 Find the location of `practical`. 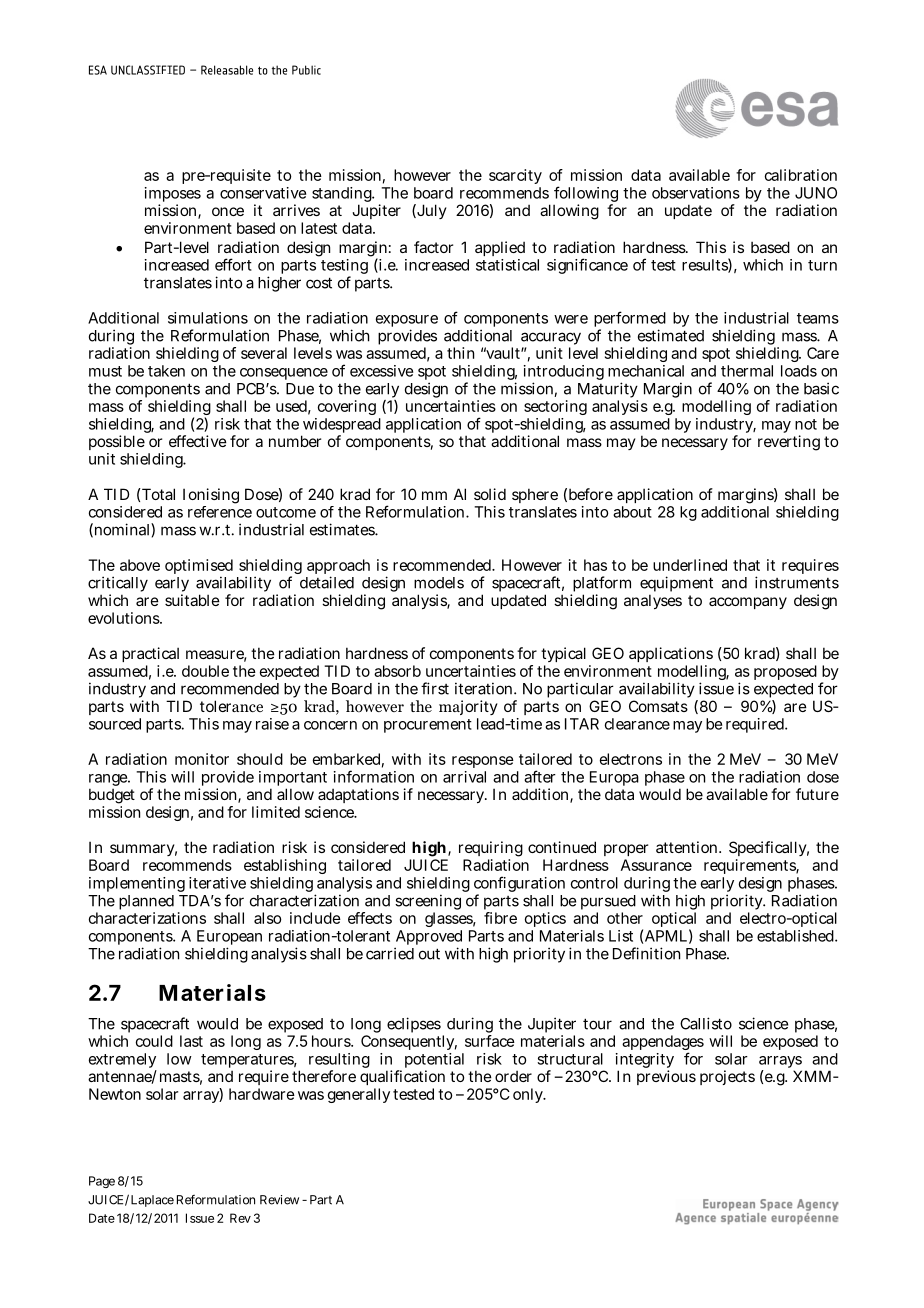

practical is located at coordinates (150, 654).
